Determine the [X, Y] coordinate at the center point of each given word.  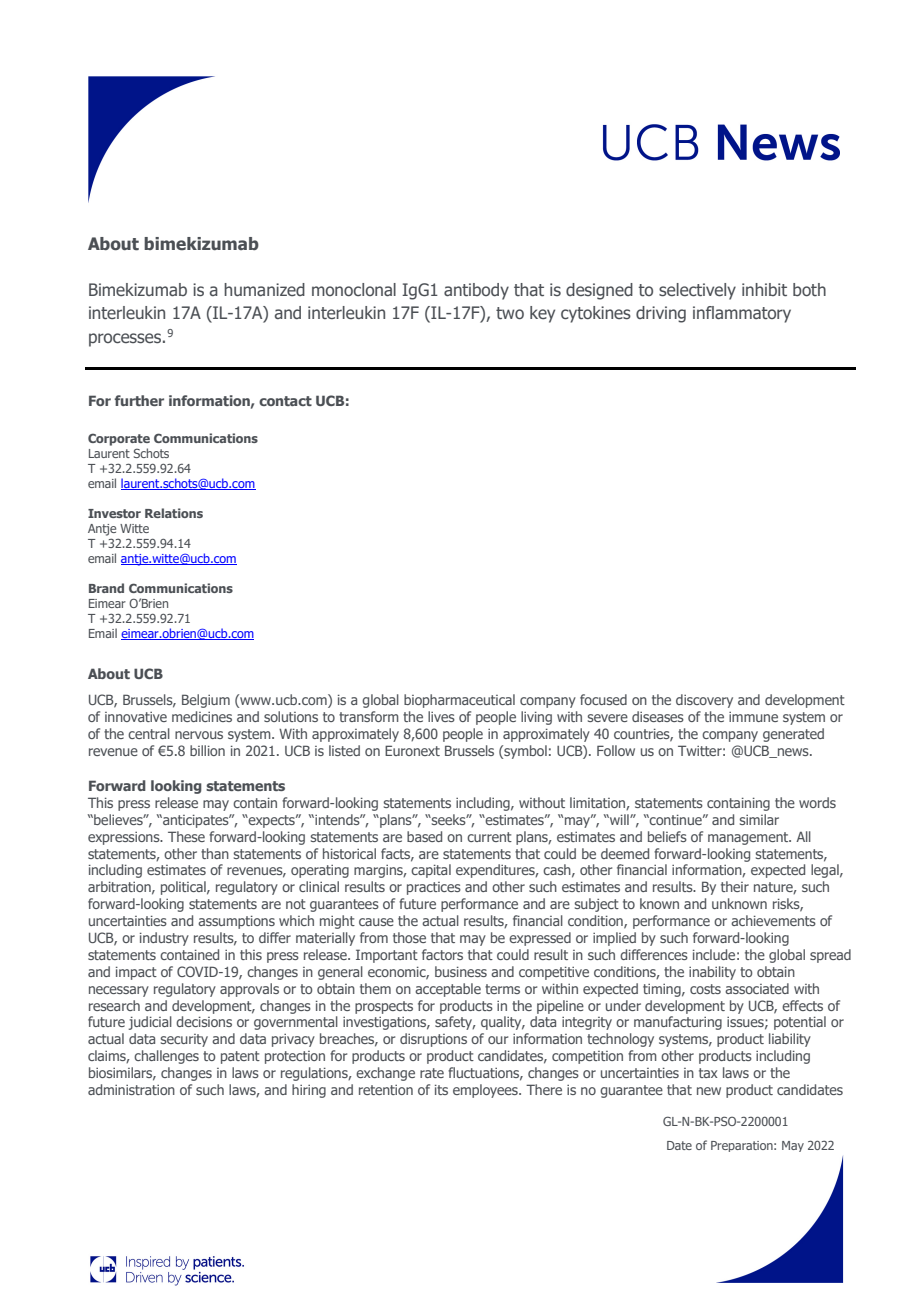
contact [285, 401]
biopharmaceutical [459, 701]
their [735, 886]
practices [434, 888]
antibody [476, 291]
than [215, 853]
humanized [264, 289]
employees [486, 1091]
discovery [704, 701]
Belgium [206, 701]
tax [708, 1073]
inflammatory [742, 314]
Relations [174, 513]
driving [661, 314]
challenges [166, 1057]
